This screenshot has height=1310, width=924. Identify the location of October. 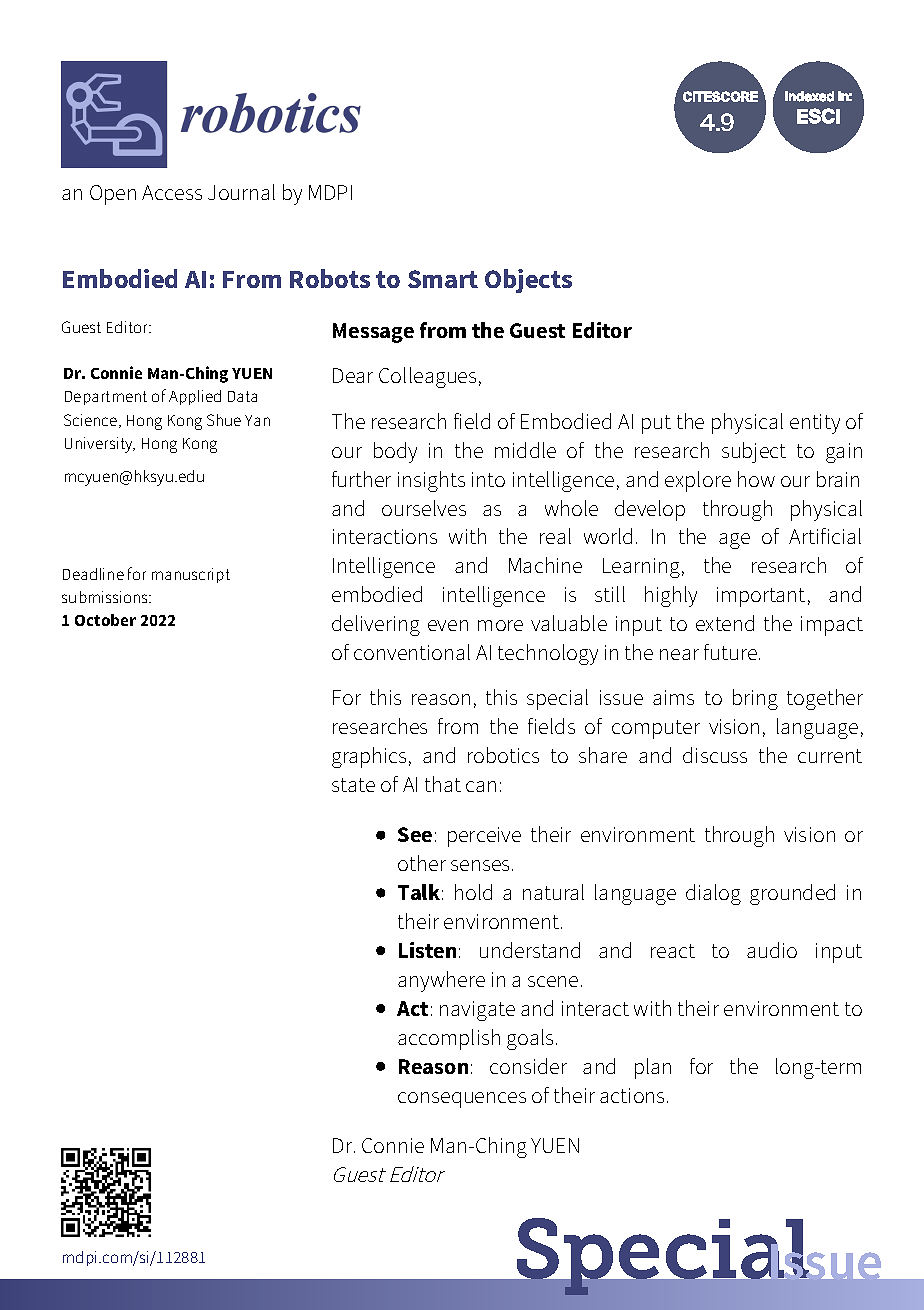
(105, 620).
